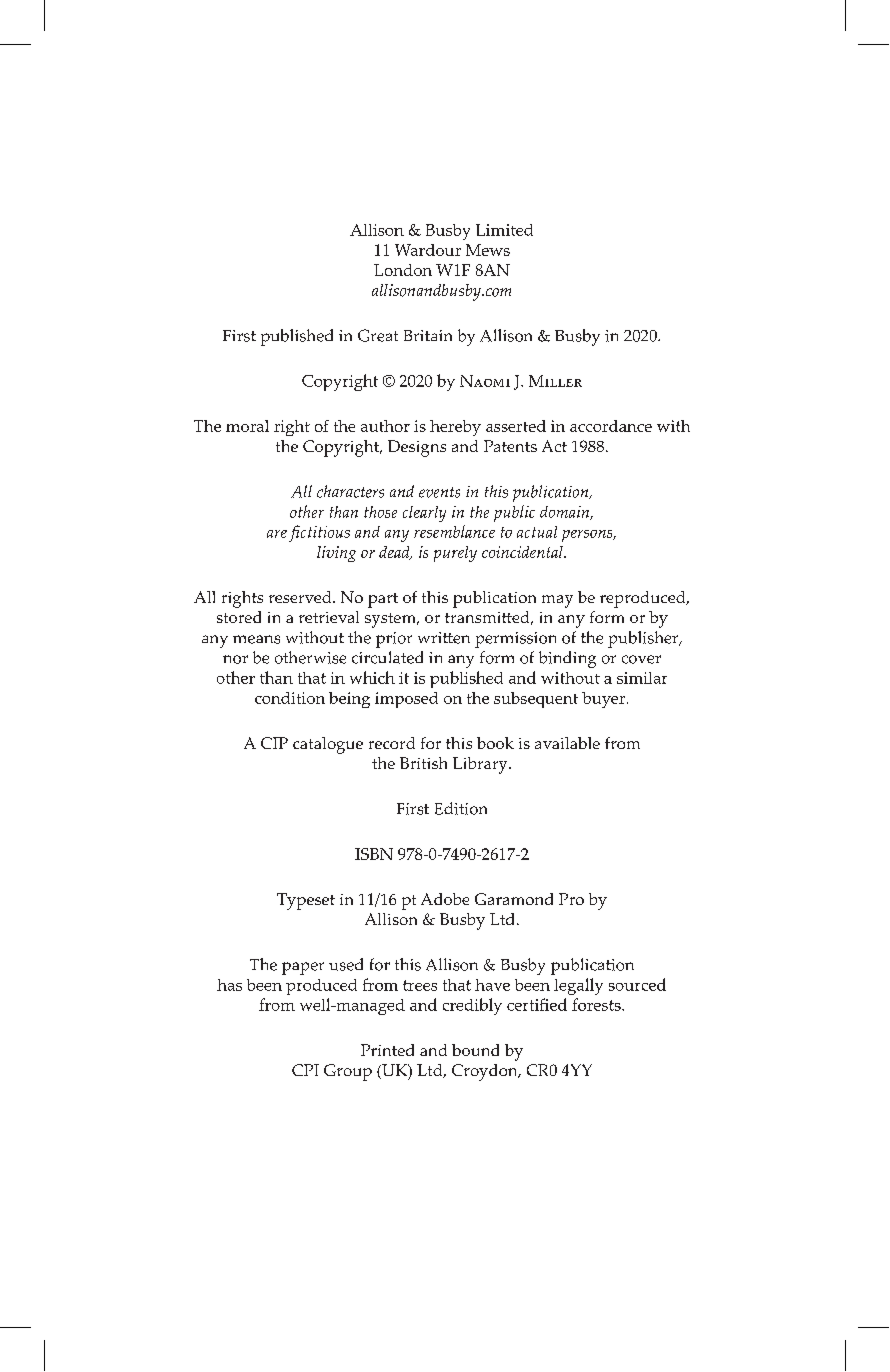 The height and width of the screenshot is (1372, 890). What do you see at coordinates (444, 638) in the screenshot?
I see `written` at bounding box center [444, 638].
